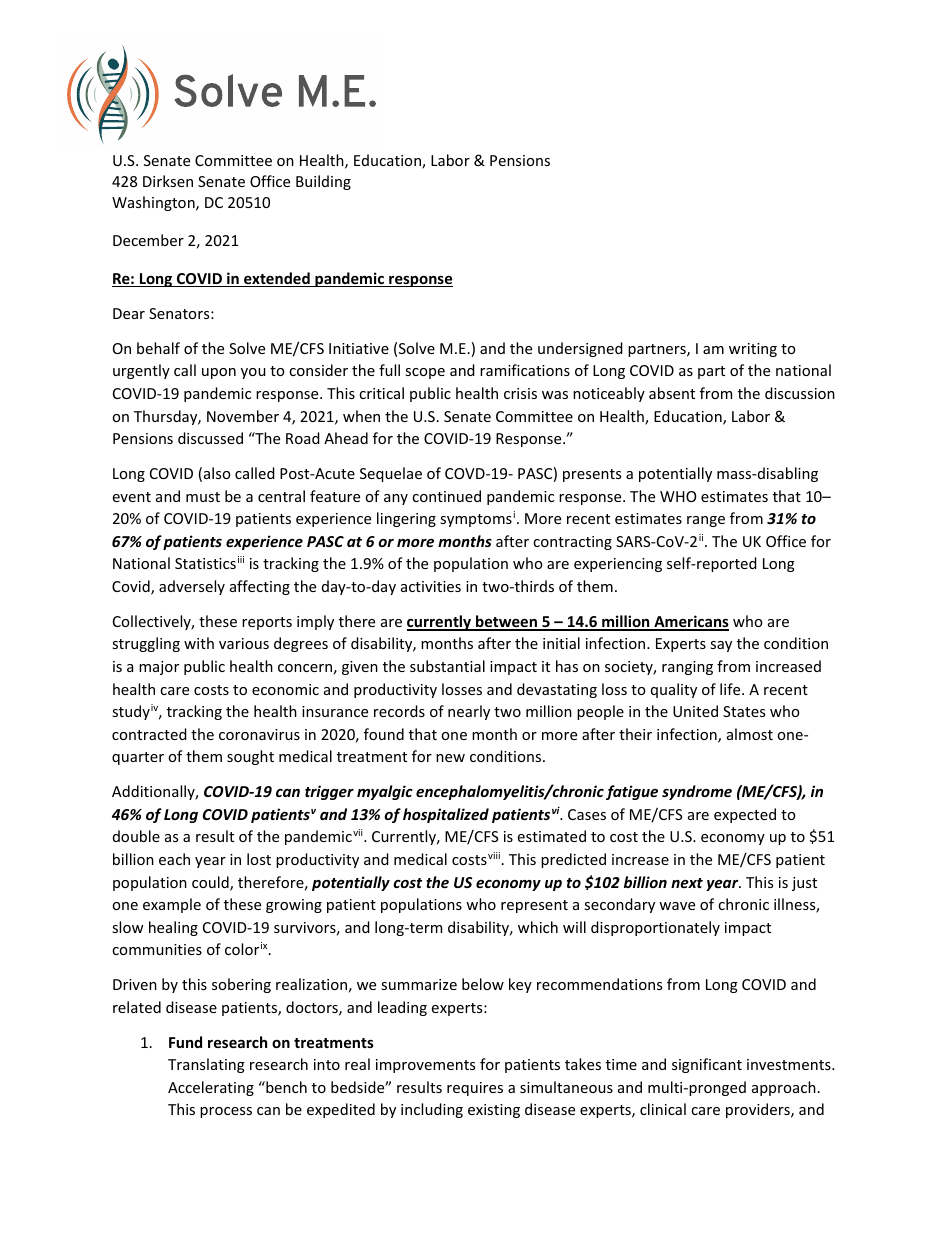  I want to click on crisis, so click(520, 393).
